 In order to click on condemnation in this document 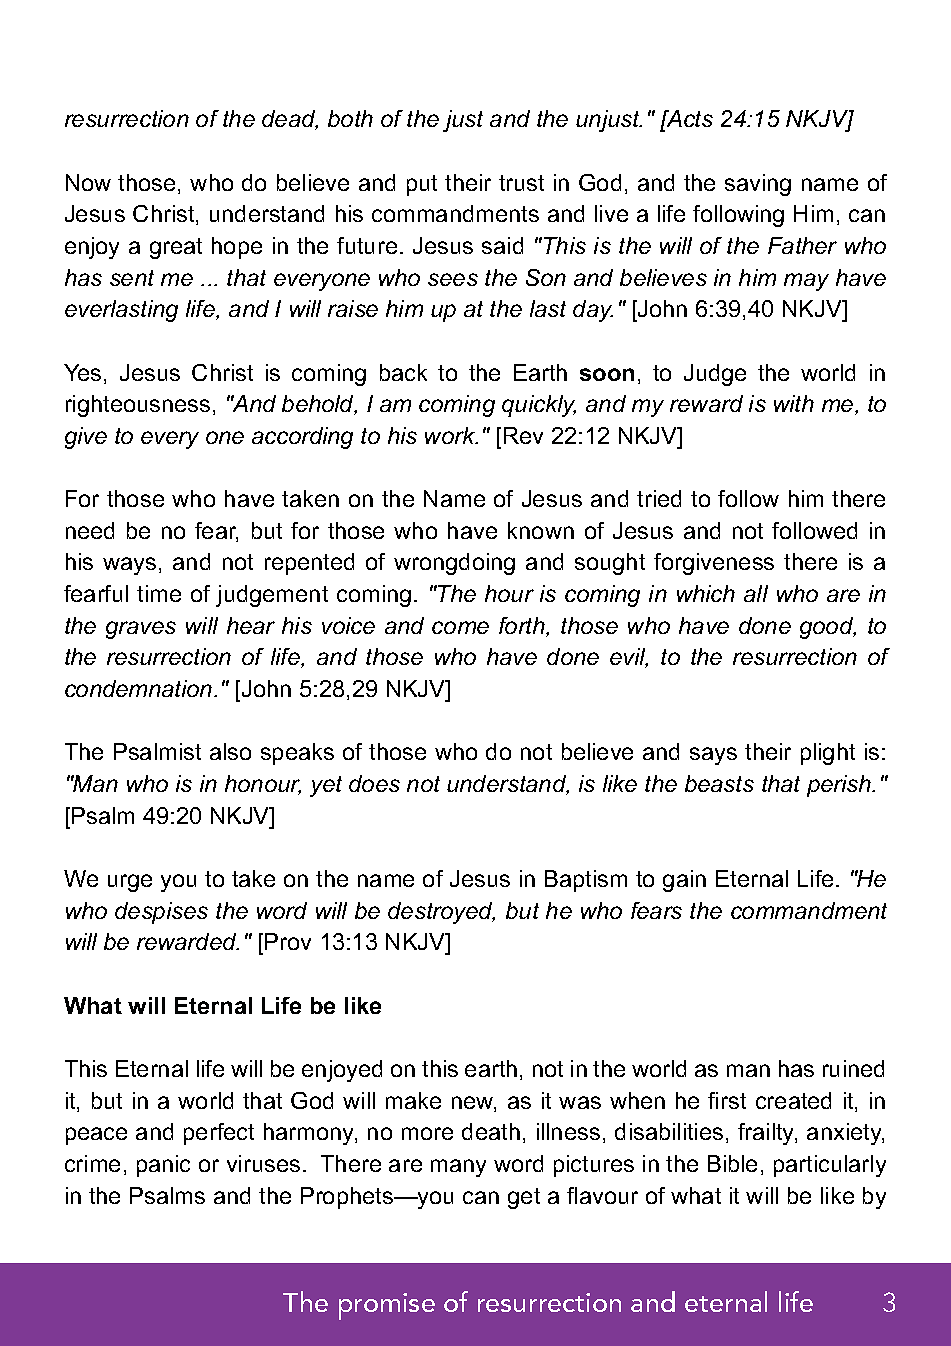, I will do `click(140, 688)`.
